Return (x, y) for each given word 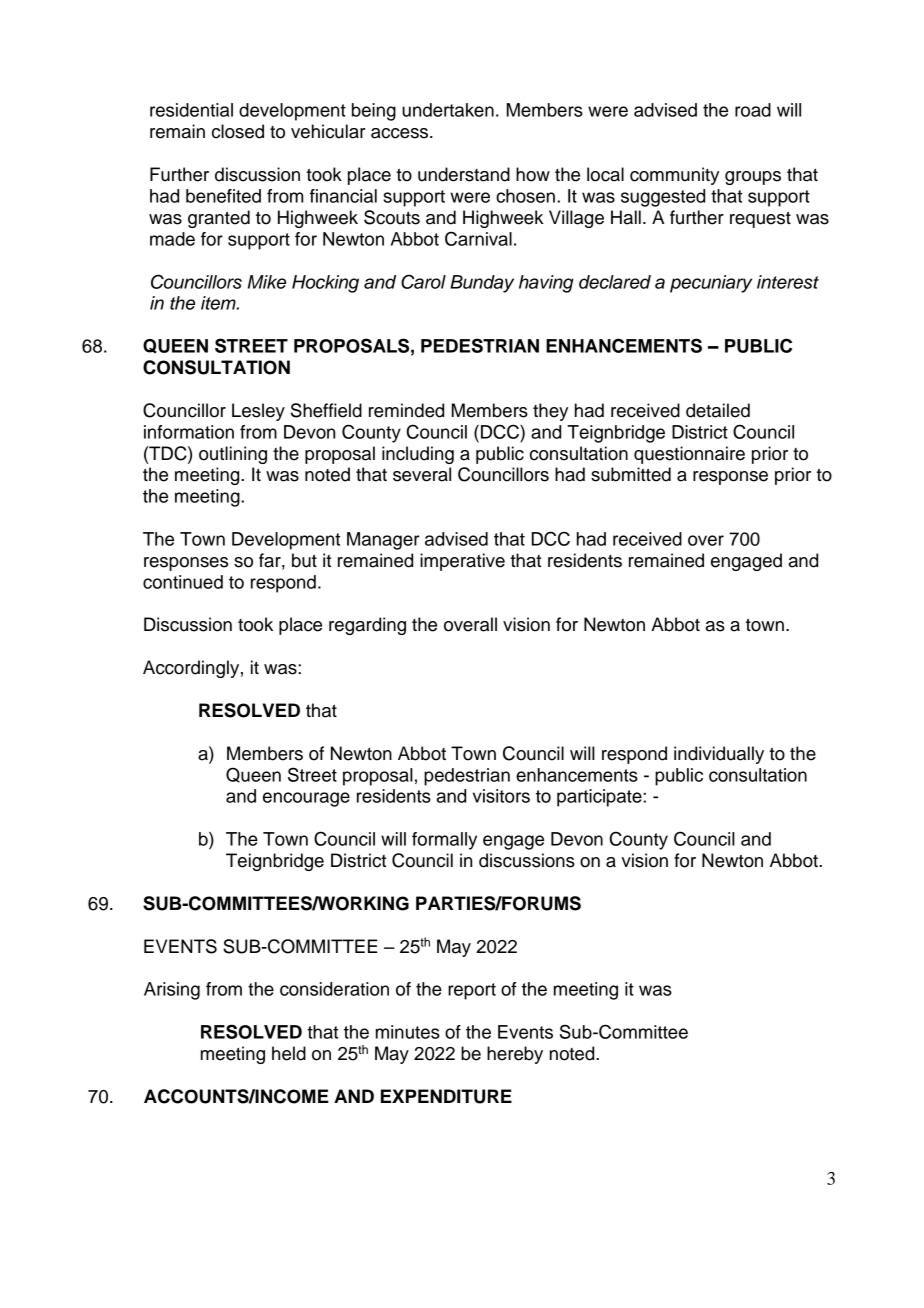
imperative (462, 562)
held (289, 1053)
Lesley (258, 412)
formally (444, 841)
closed (238, 131)
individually (719, 755)
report (472, 991)
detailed (718, 410)
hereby (515, 1055)
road (753, 110)
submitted (631, 474)
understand (464, 174)
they (550, 412)
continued (183, 582)
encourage (306, 799)
